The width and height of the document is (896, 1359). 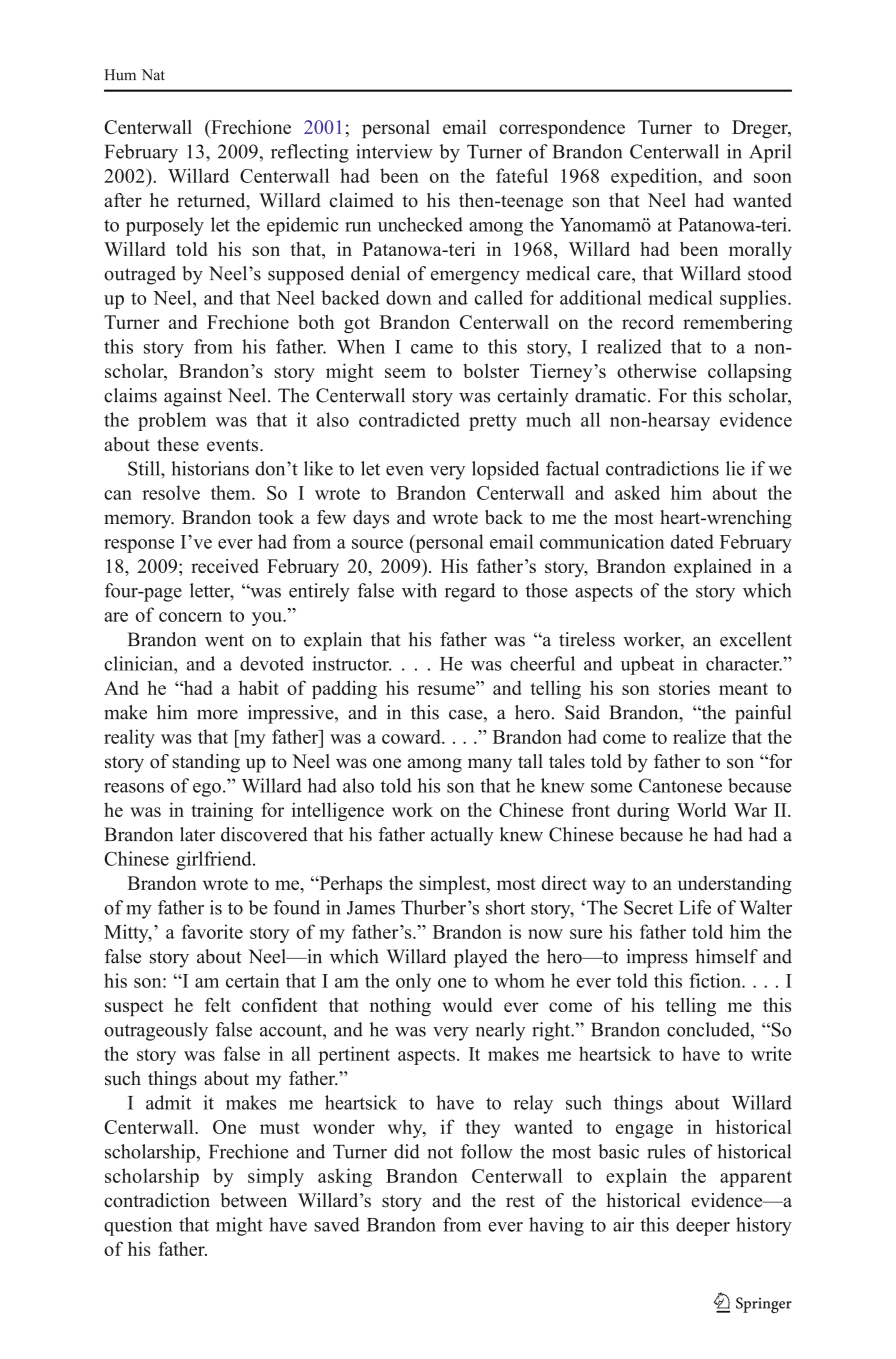 What do you see at coordinates (407, 1151) in the document?
I see `did` at bounding box center [407, 1151].
